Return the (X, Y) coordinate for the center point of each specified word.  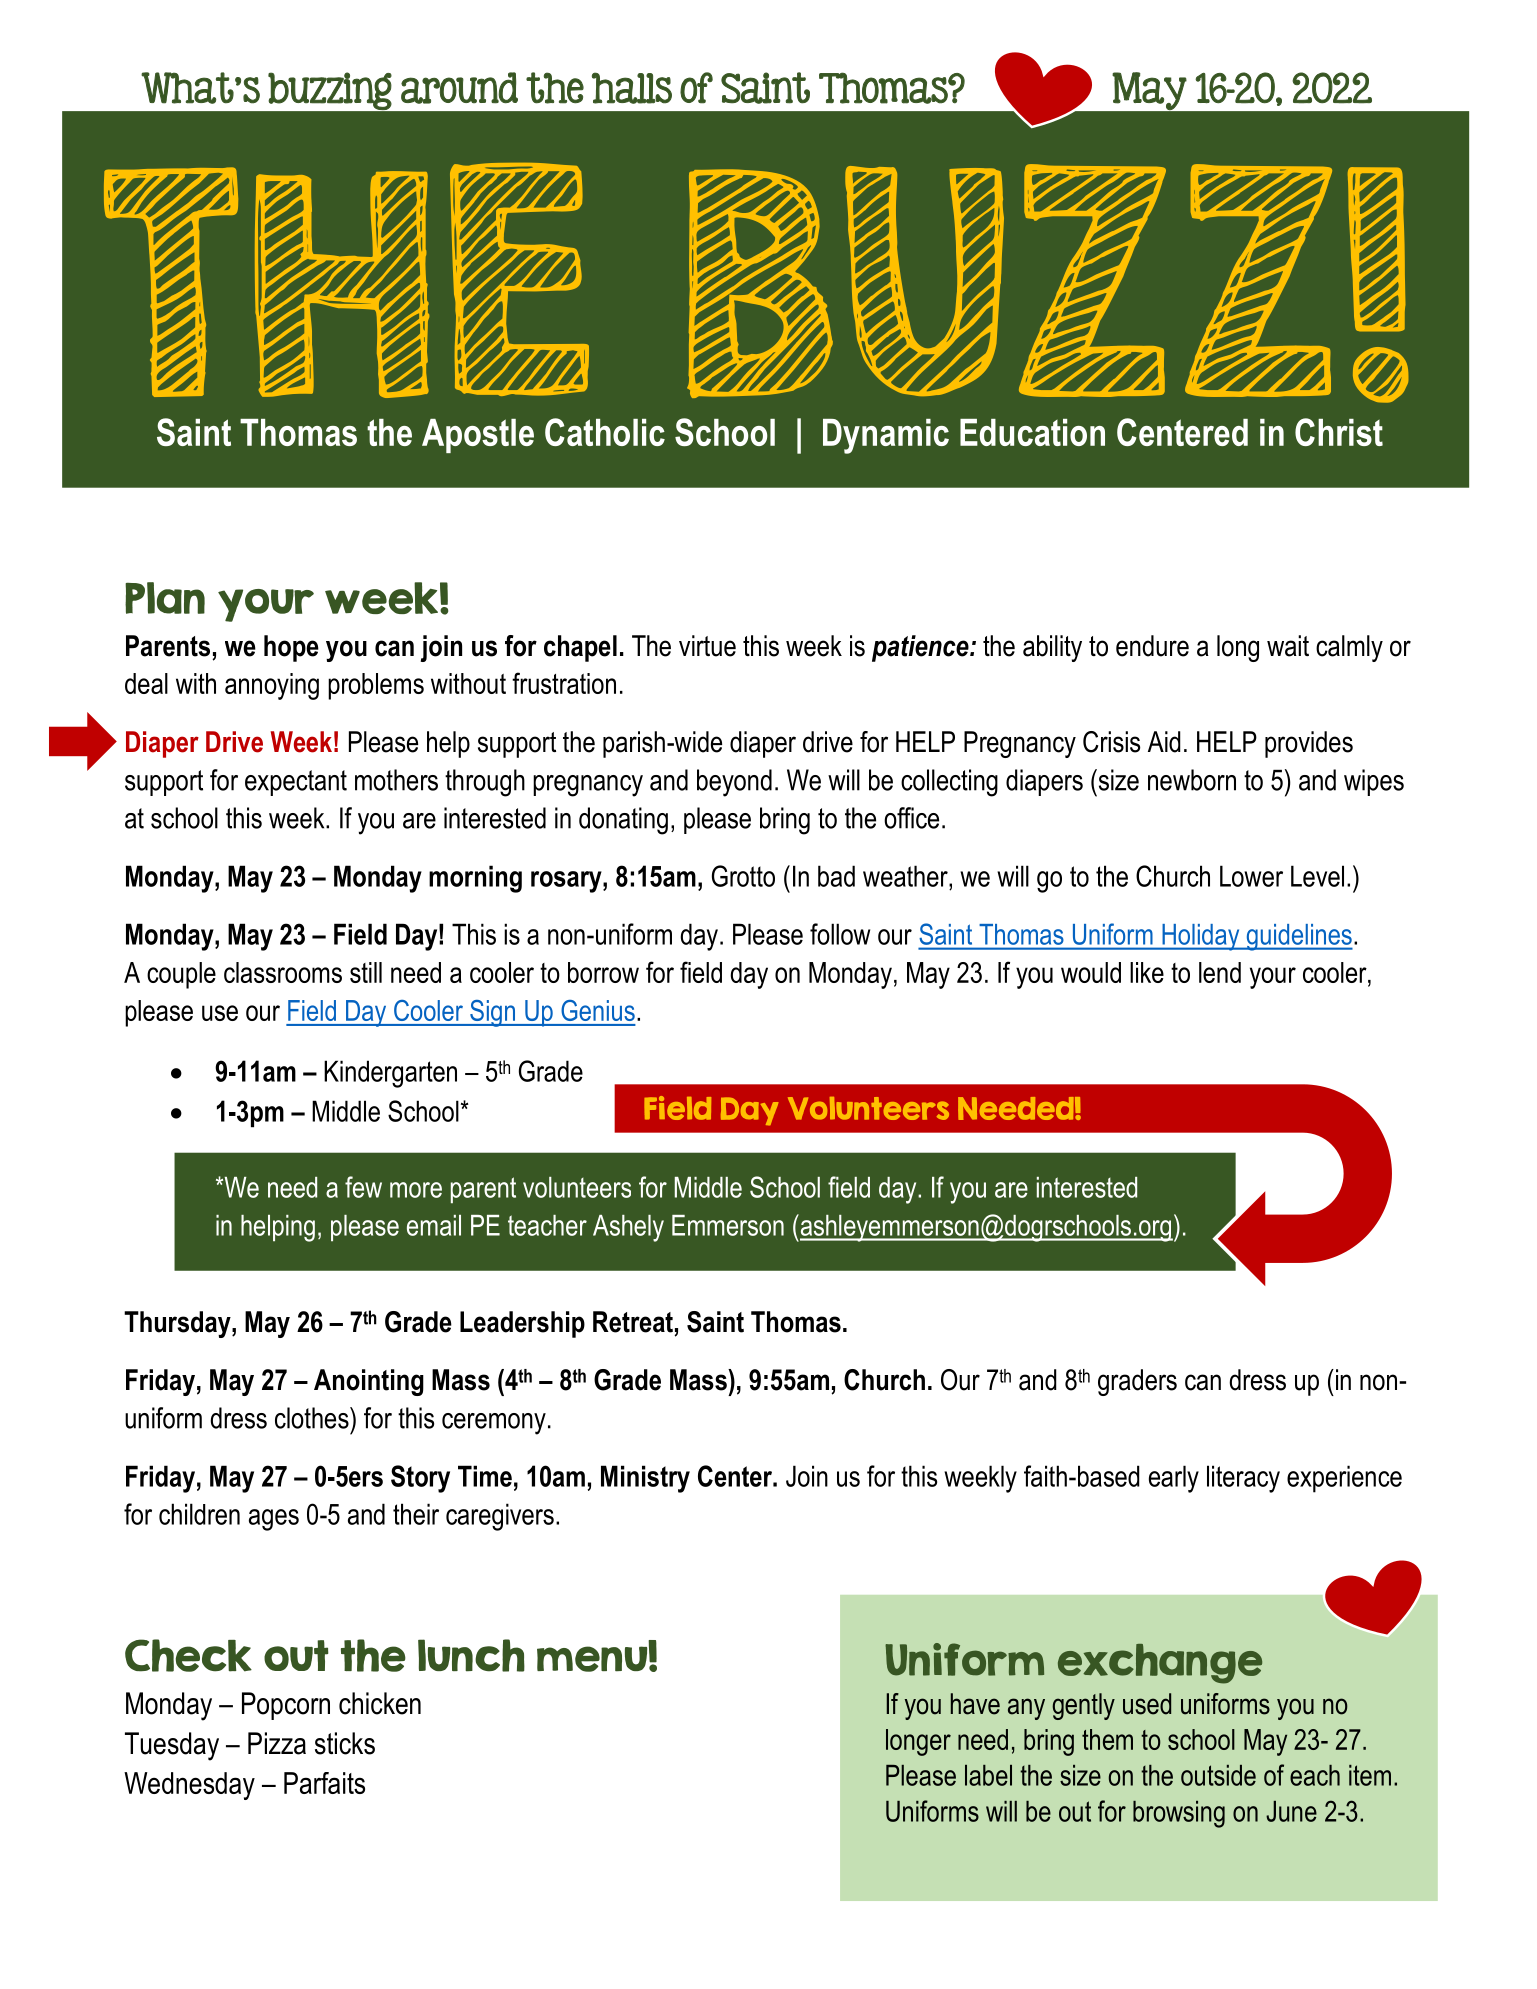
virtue (707, 646)
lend (1220, 972)
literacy (1243, 1479)
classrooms (283, 972)
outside (1218, 1775)
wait (1288, 646)
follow (840, 934)
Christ (1339, 432)
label (988, 1775)
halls (632, 88)
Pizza (277, 1743)
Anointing (369, 1382)
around (459, 88)
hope (291, 648)
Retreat (633, 1322)
